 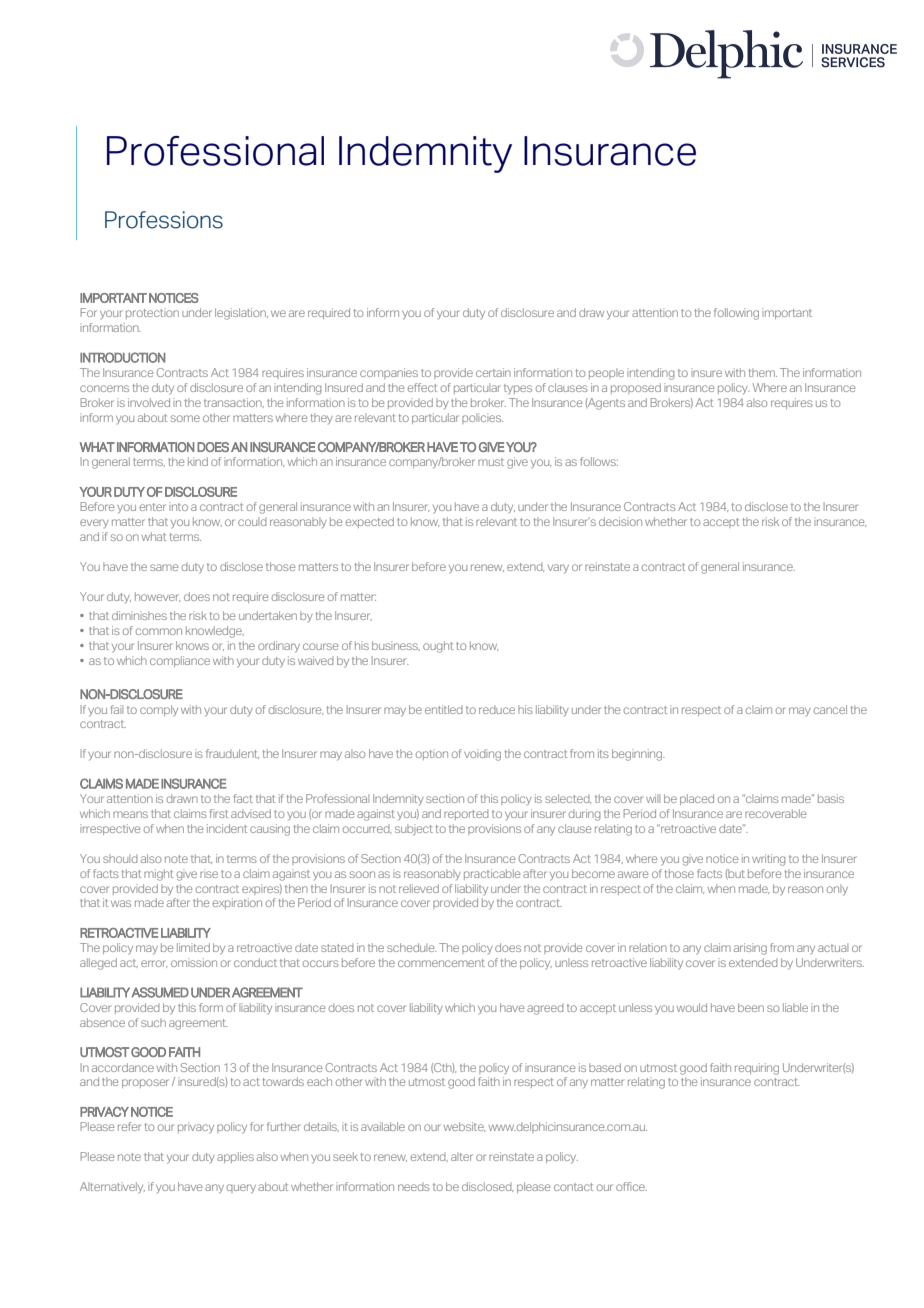 I want to click on following, so click(x=736, y=314).
